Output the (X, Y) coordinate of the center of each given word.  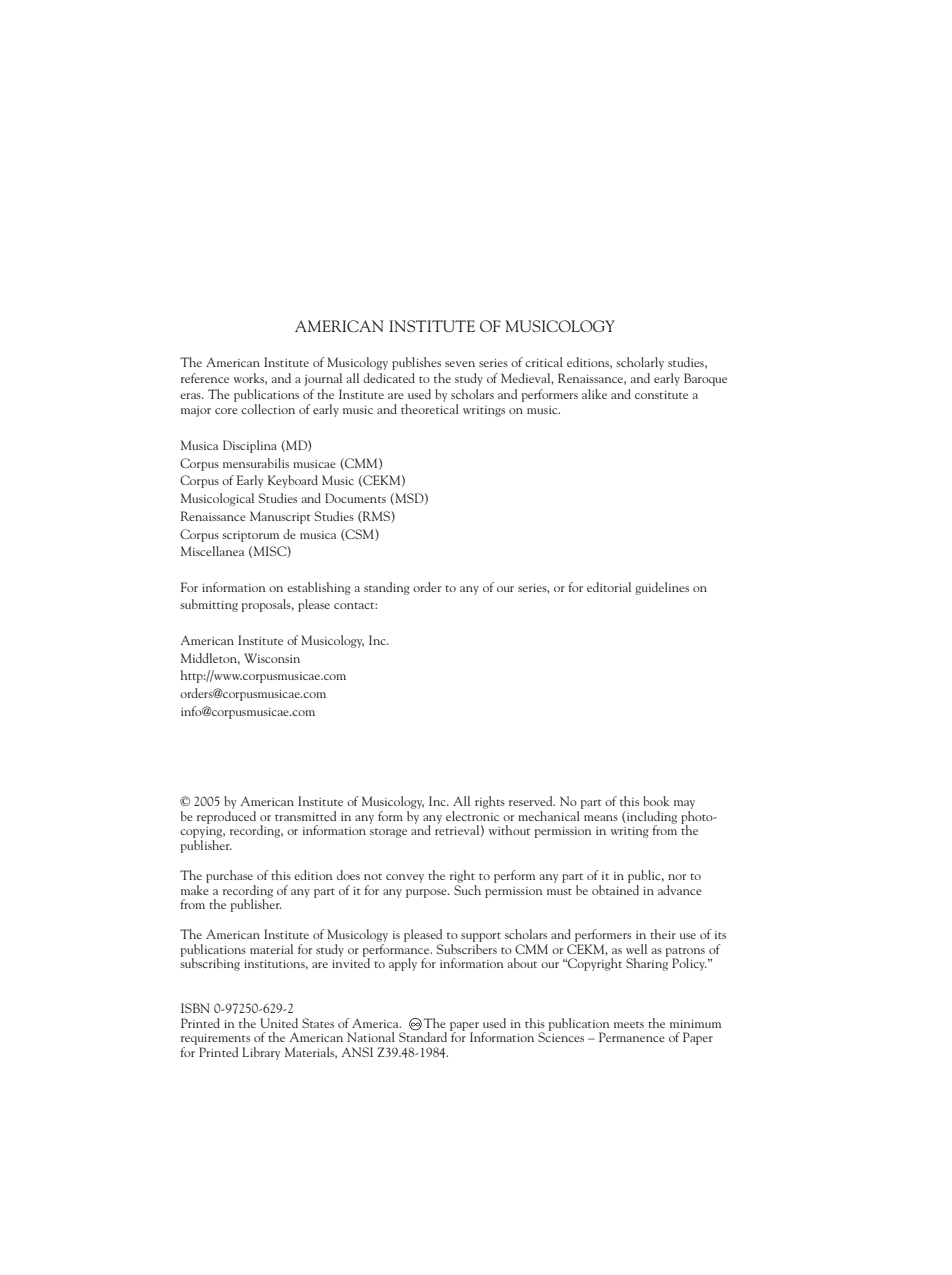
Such (467, 888)
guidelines (662, 588)
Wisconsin (272, 658)
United (279, 1023)
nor (677, 877)
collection (268, 409)
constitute (661, 395)
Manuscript (280, 517)
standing (387, 588)
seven (460, 364)
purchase (229, 876)
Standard (423, 1036)
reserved (532, 801)
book (656, 801)
